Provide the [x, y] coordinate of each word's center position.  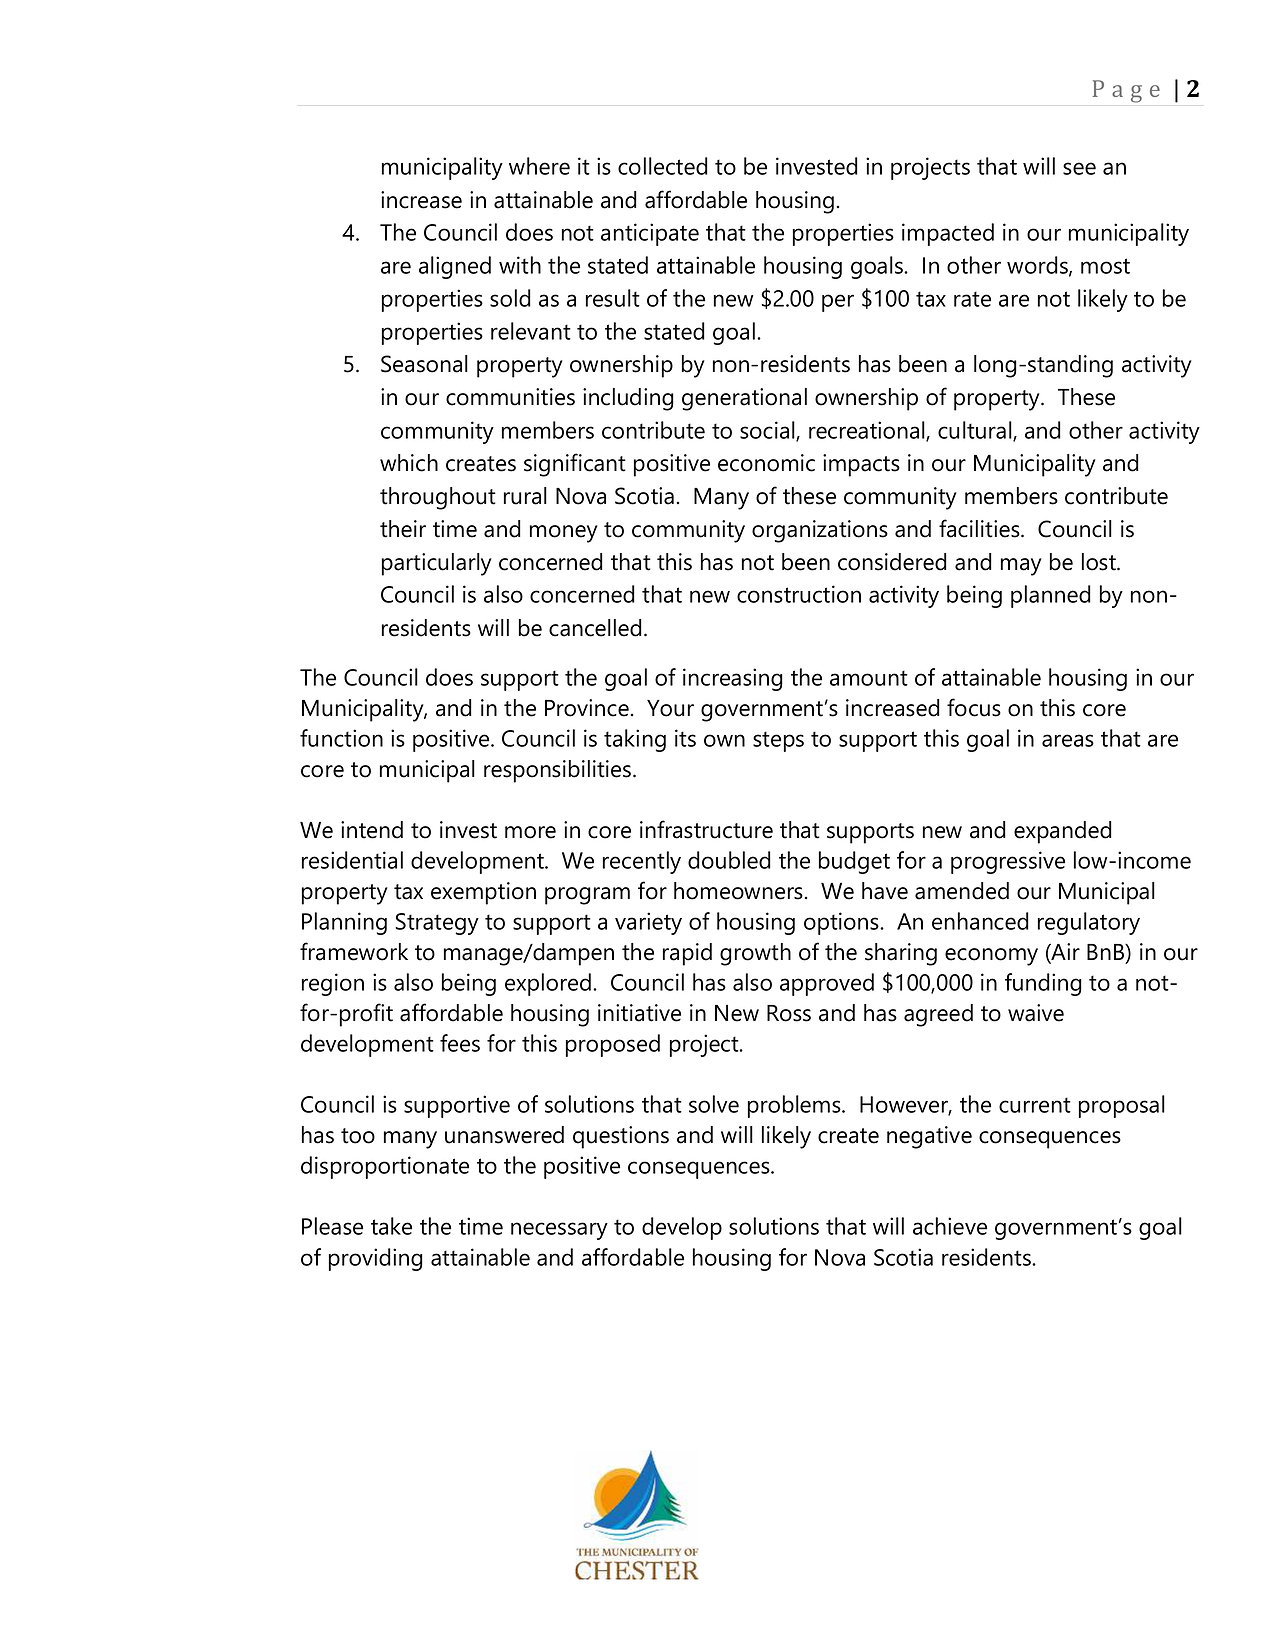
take [391, 1226]
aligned [455, 267]
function [341, 738]
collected [663, 166]
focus [974, 707]
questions [621, 1137]
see [1079, 168]
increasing [733, 679]
